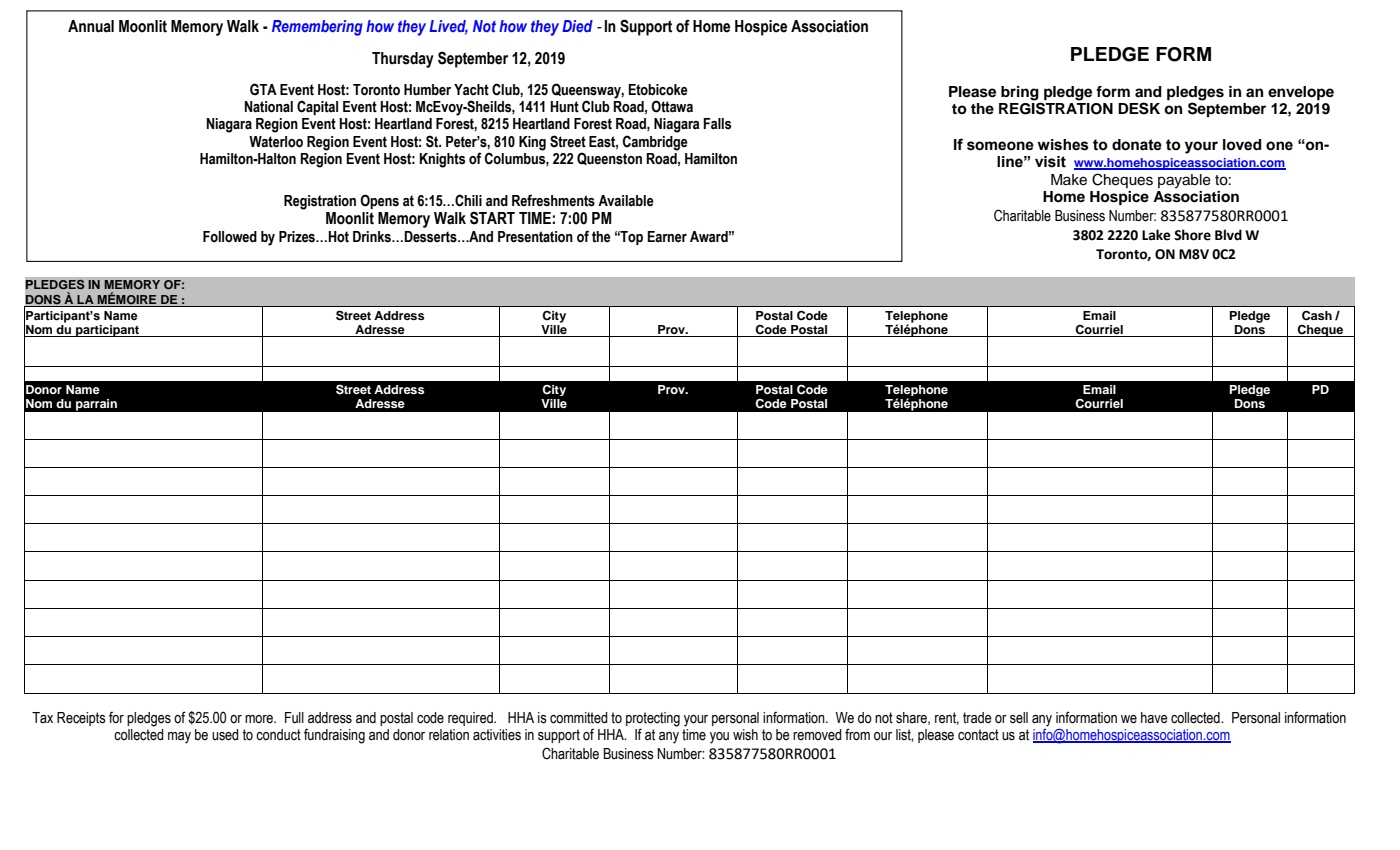  Describe the element at coordinates (577, 26) in the image. I see `Died` at that location.
